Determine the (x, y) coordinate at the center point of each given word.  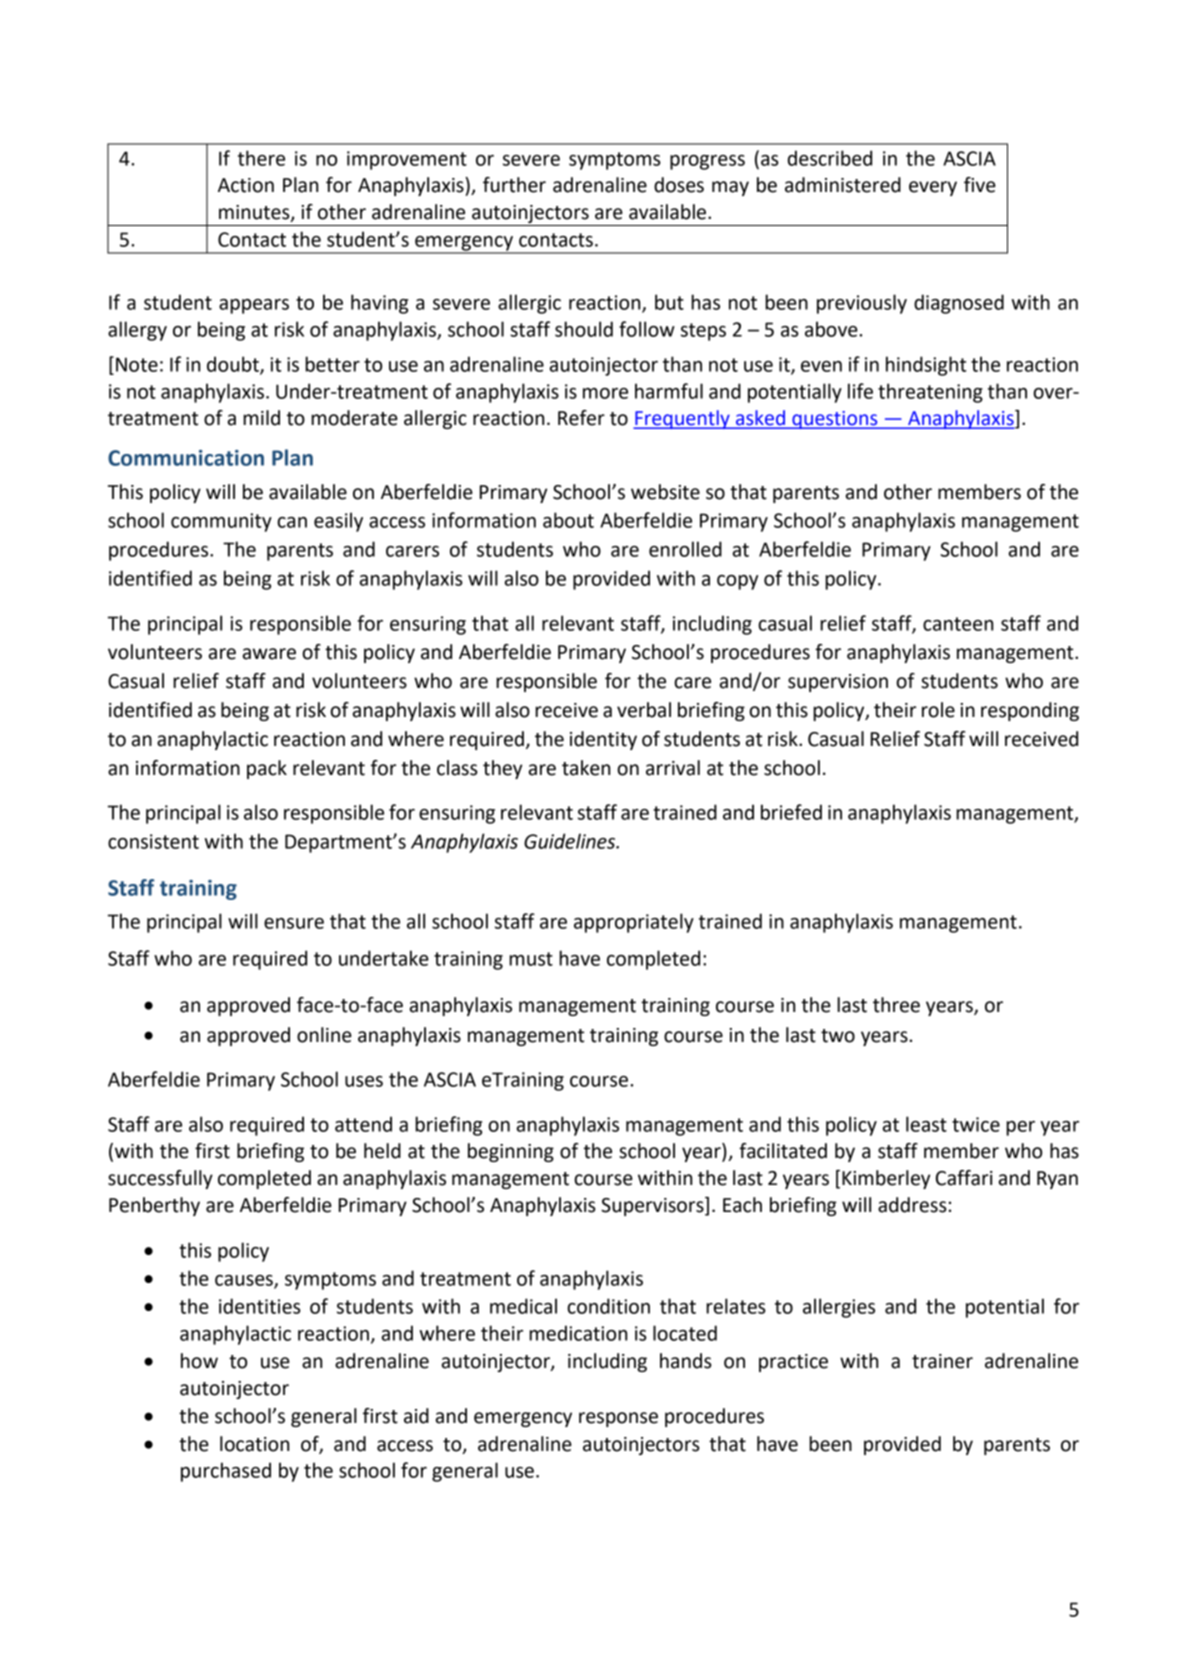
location (254, 1444)
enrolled (685, 549)
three (896, 1005)
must (531, 959)
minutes (255, 213)
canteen (958, 624)
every (933, 188)
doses (679, 185)
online (324, 1035)
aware (269, 654)
